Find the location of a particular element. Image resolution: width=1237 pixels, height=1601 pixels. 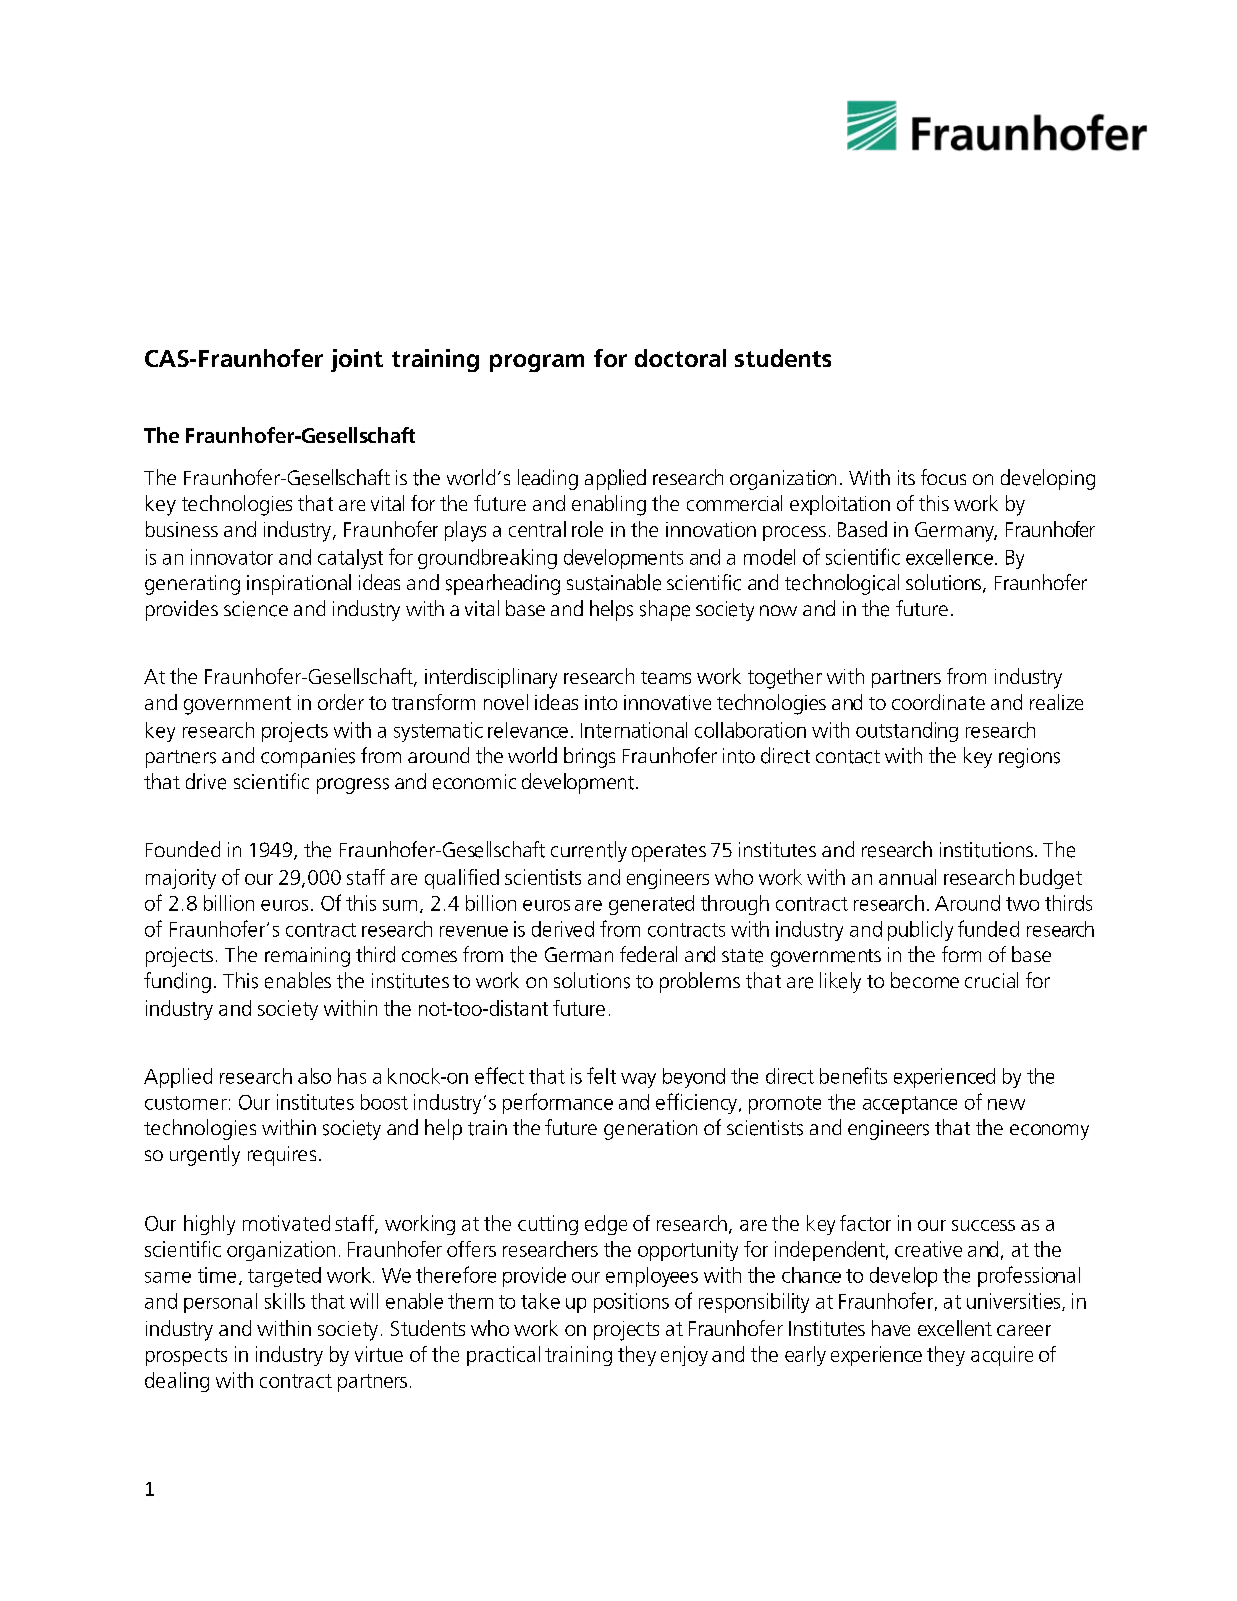

skills is located at coordinates (285, 1301).
